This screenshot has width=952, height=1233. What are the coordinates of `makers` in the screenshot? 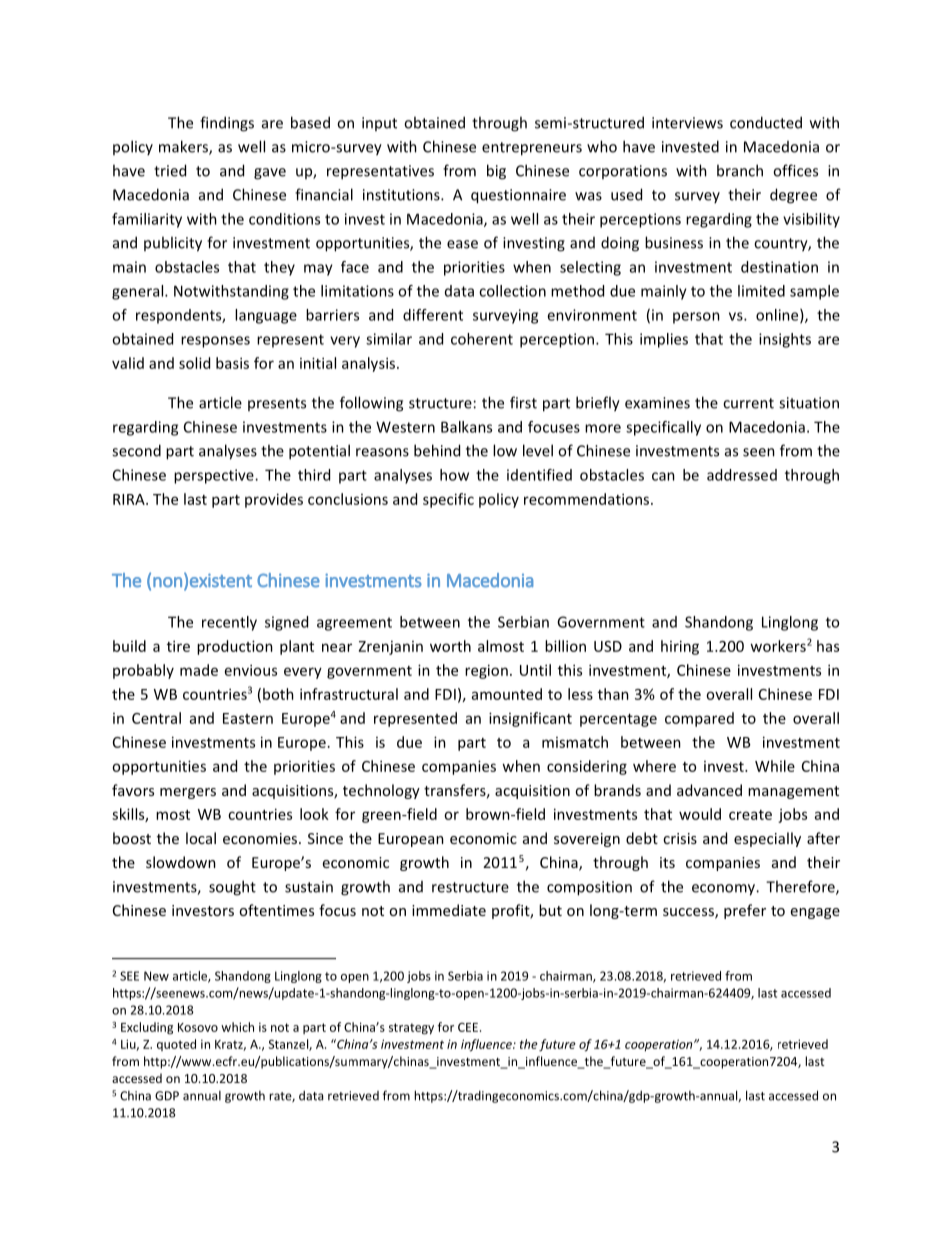 It's located at (184, 147).
